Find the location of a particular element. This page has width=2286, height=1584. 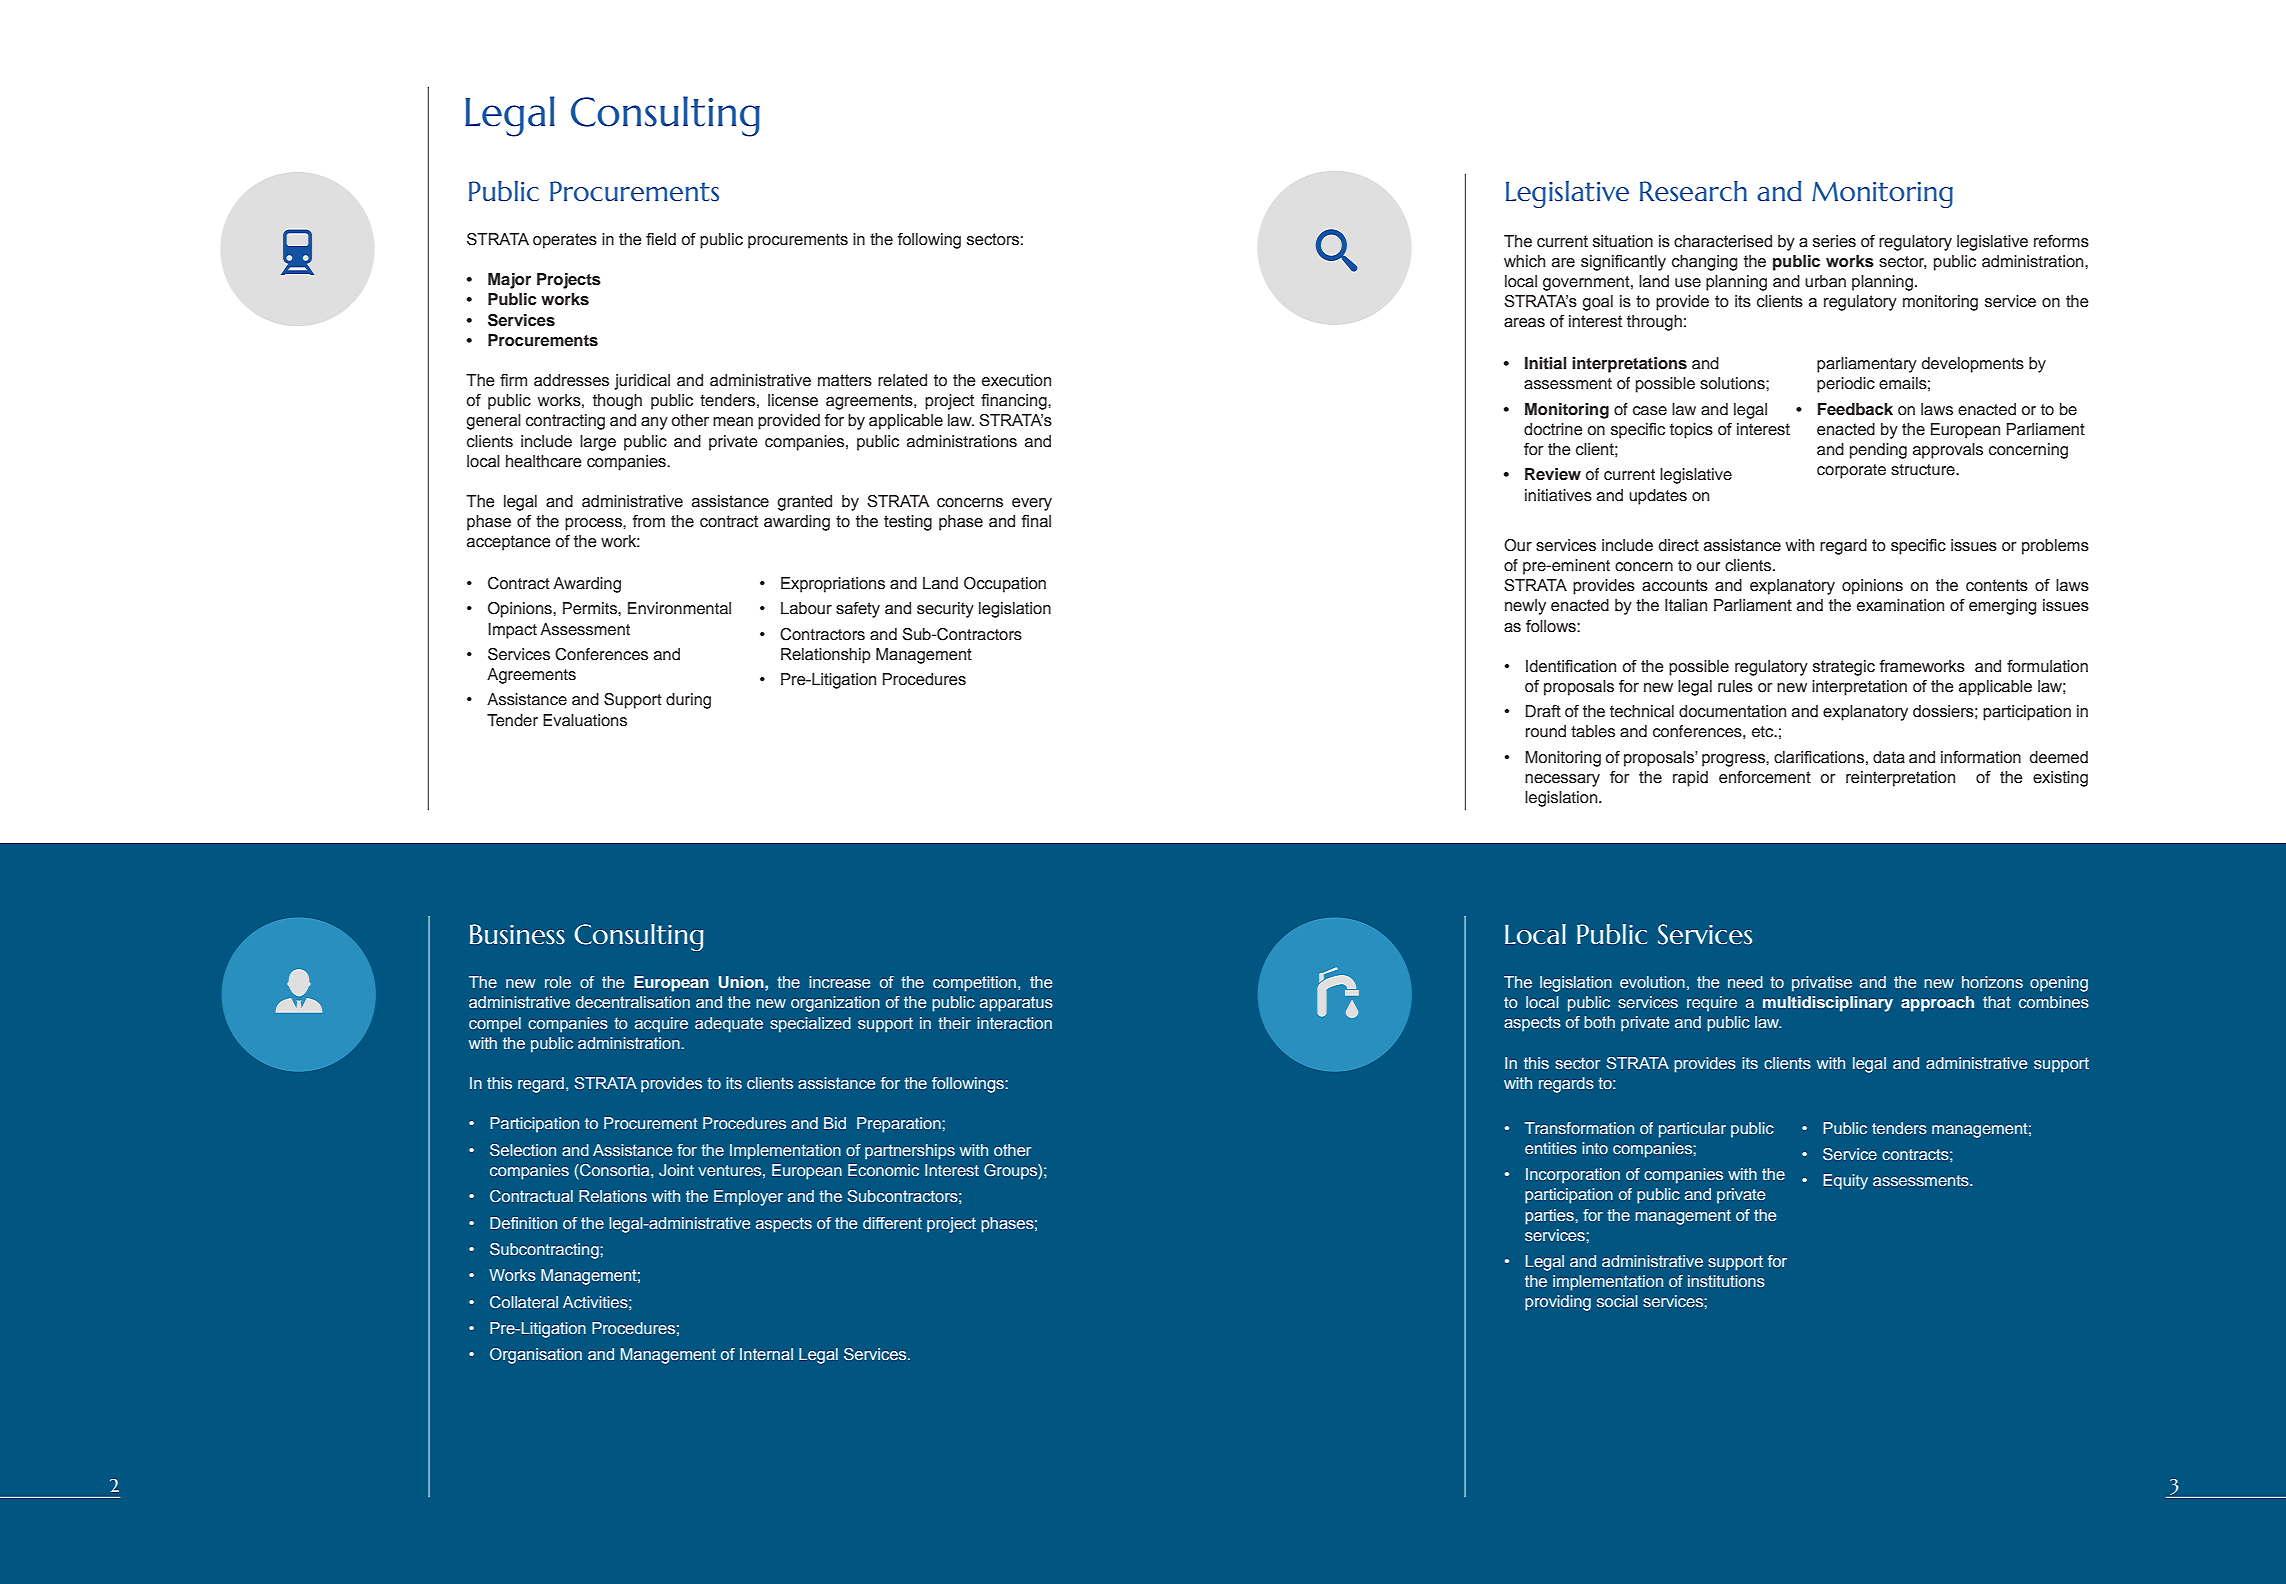

field is located at coordinates (661, 239).
